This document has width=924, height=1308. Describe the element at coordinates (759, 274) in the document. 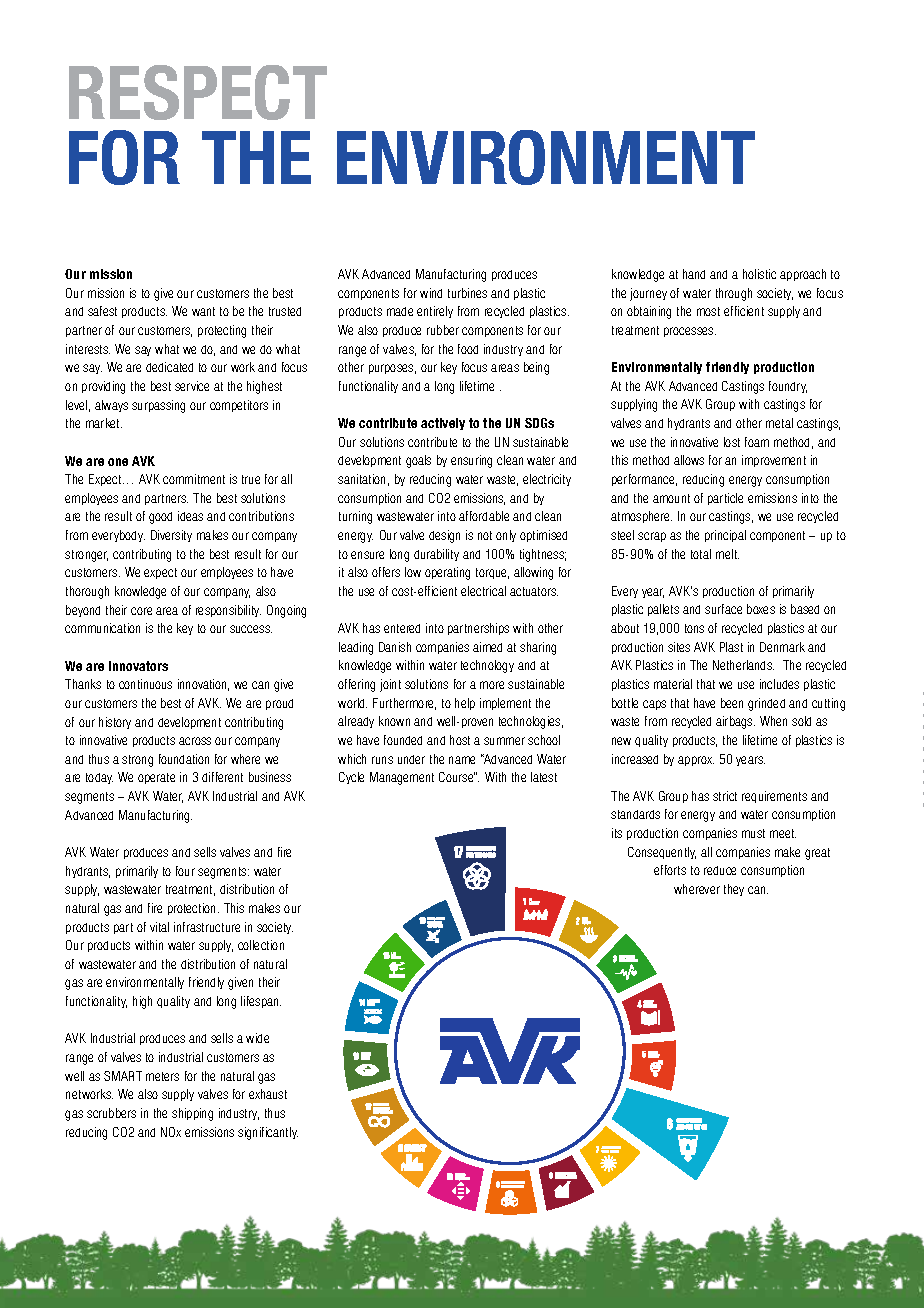

I see `holistic` at that location.
